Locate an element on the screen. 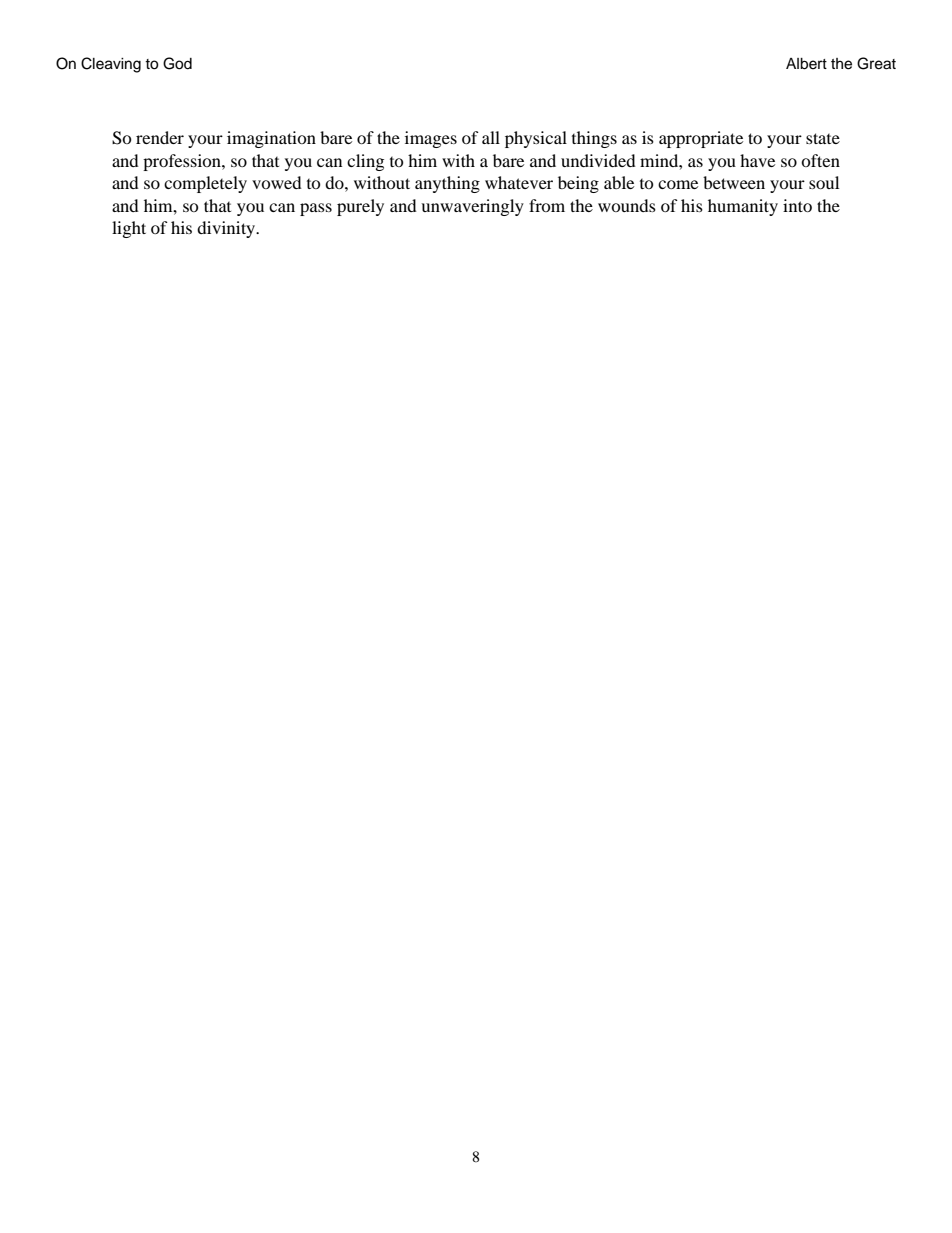 The image size is (952, 1233). soul is located at coordinates (824, 182).
